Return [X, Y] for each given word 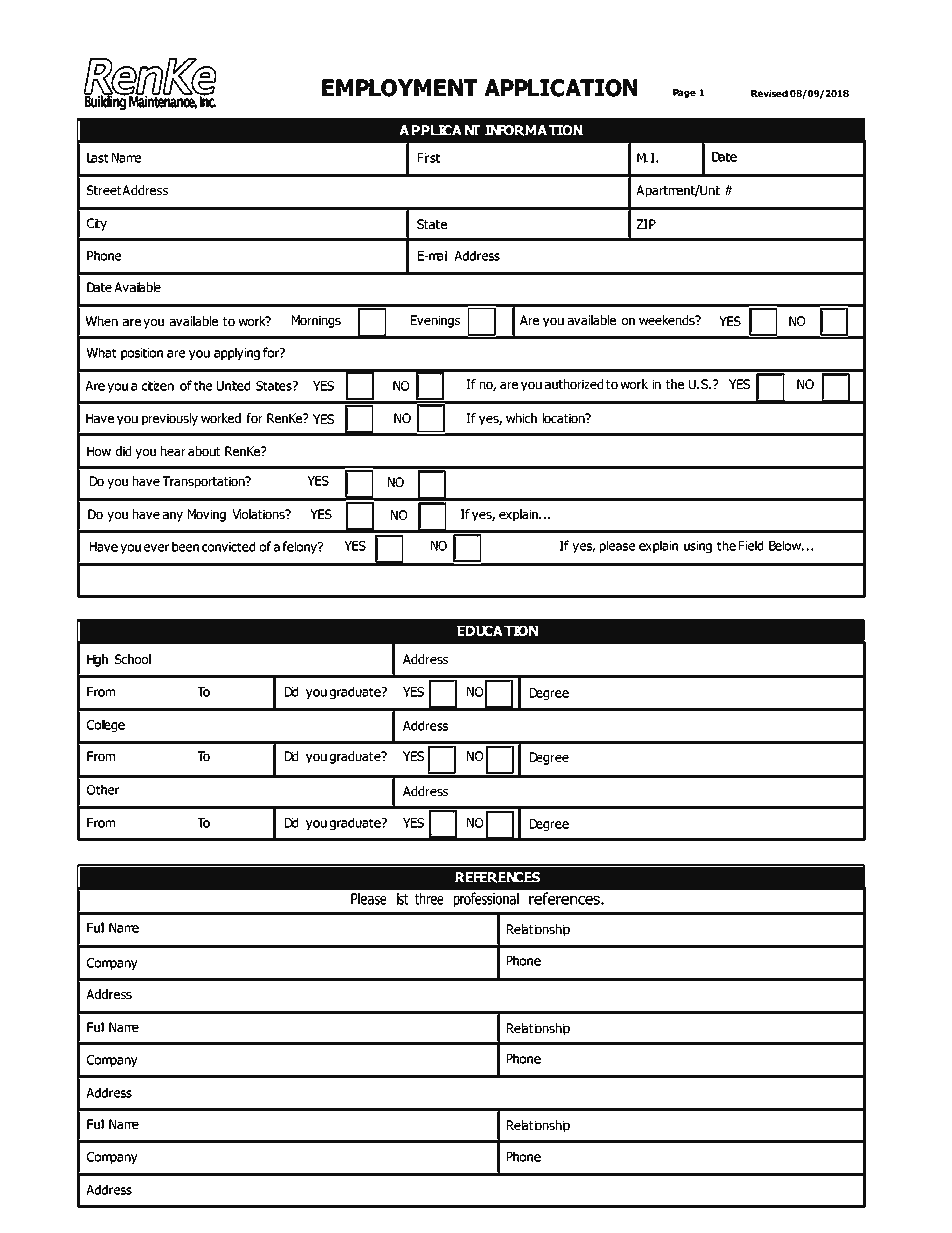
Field [751, 545]
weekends [668, 320]
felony [300, 547]
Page [684, 93]
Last [98, 158]
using [698, 547]
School [133, 659]
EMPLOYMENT [399, 88]
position [142, 354]
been [185, 546]
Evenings [435, 321]
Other [103, 789]
